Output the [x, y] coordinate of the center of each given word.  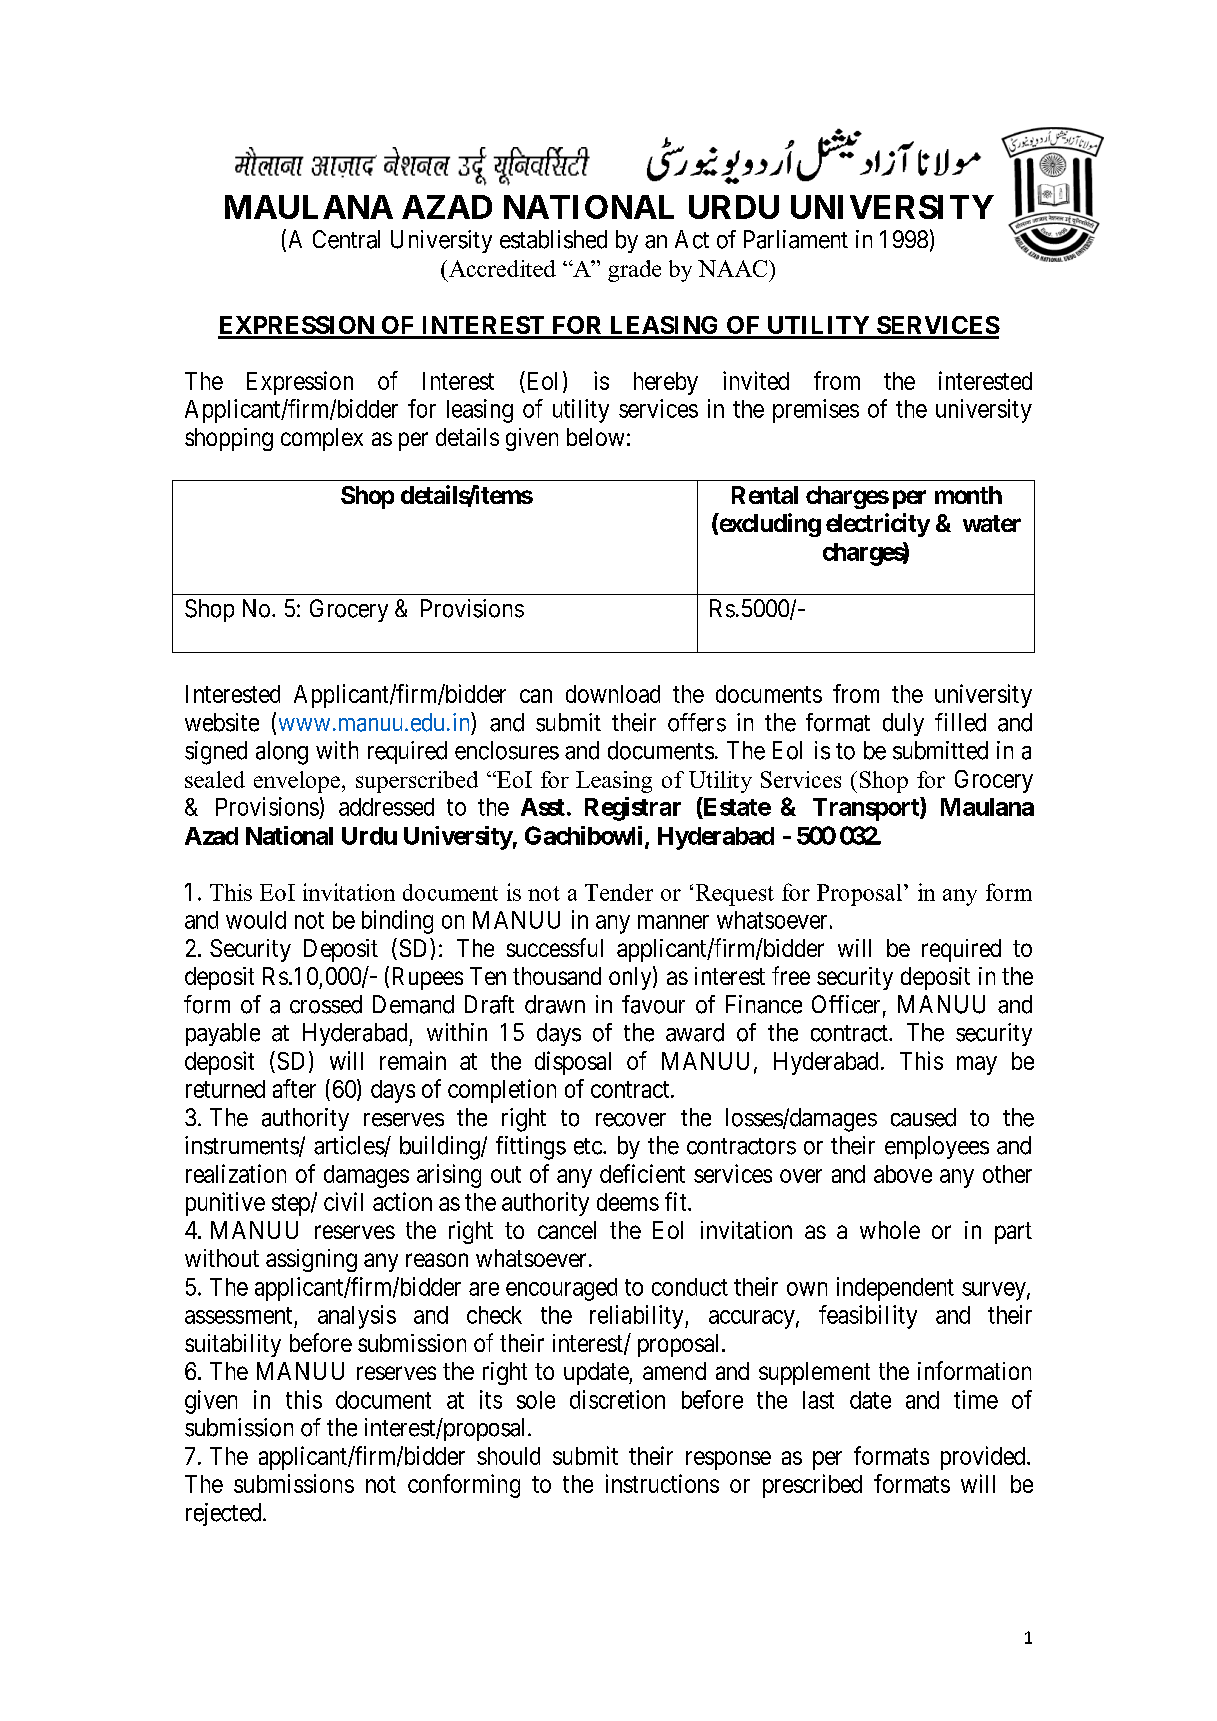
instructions [662, 1483]
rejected [225, 1514]
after [294, 1088]
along [282, 753]
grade [634, 271]
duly [903, 724]
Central [346, 239]
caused [923, 1117]
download [613, 694]
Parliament [796, 239]
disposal [573, 1063]
